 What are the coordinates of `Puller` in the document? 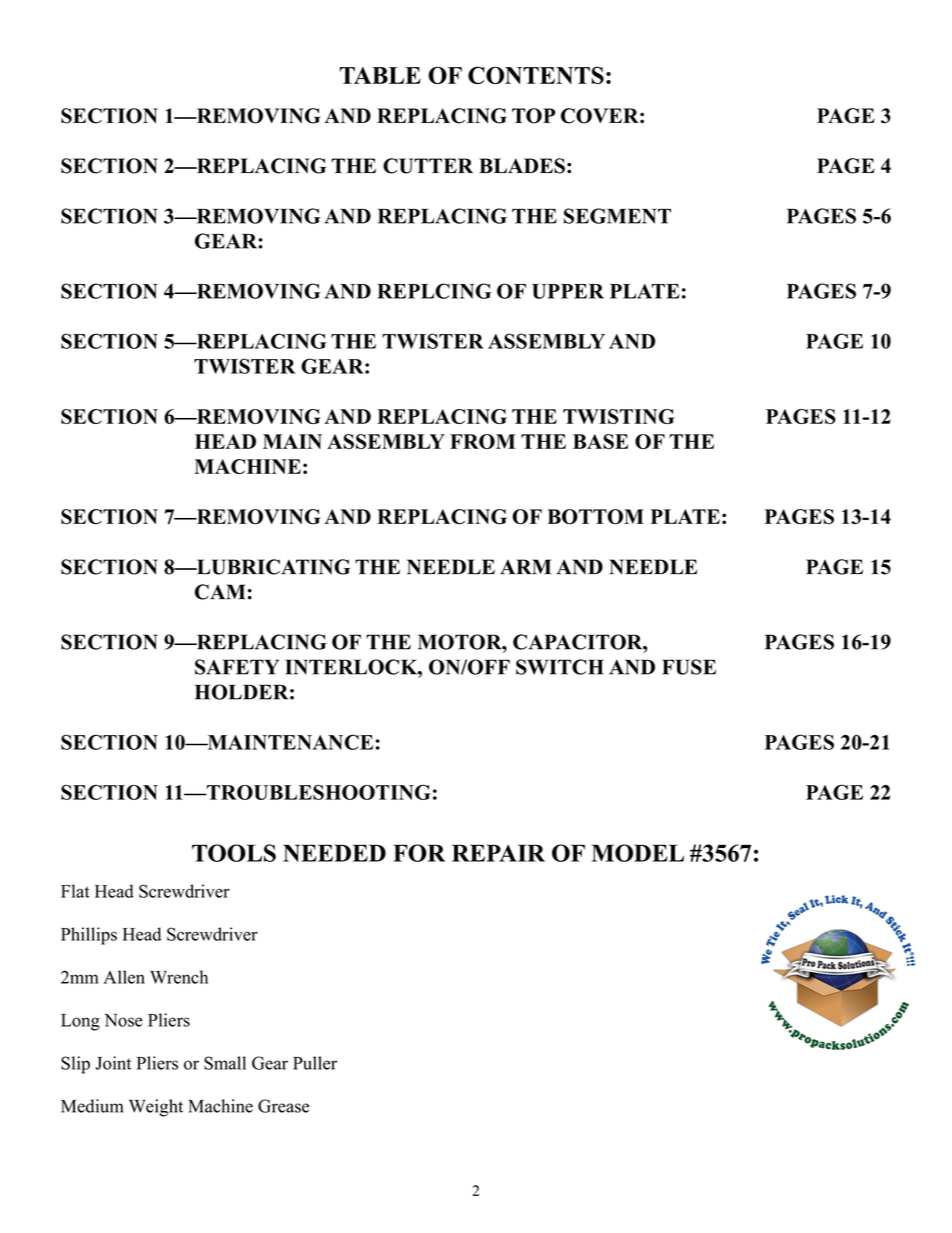 It's located at (315, 1063).
